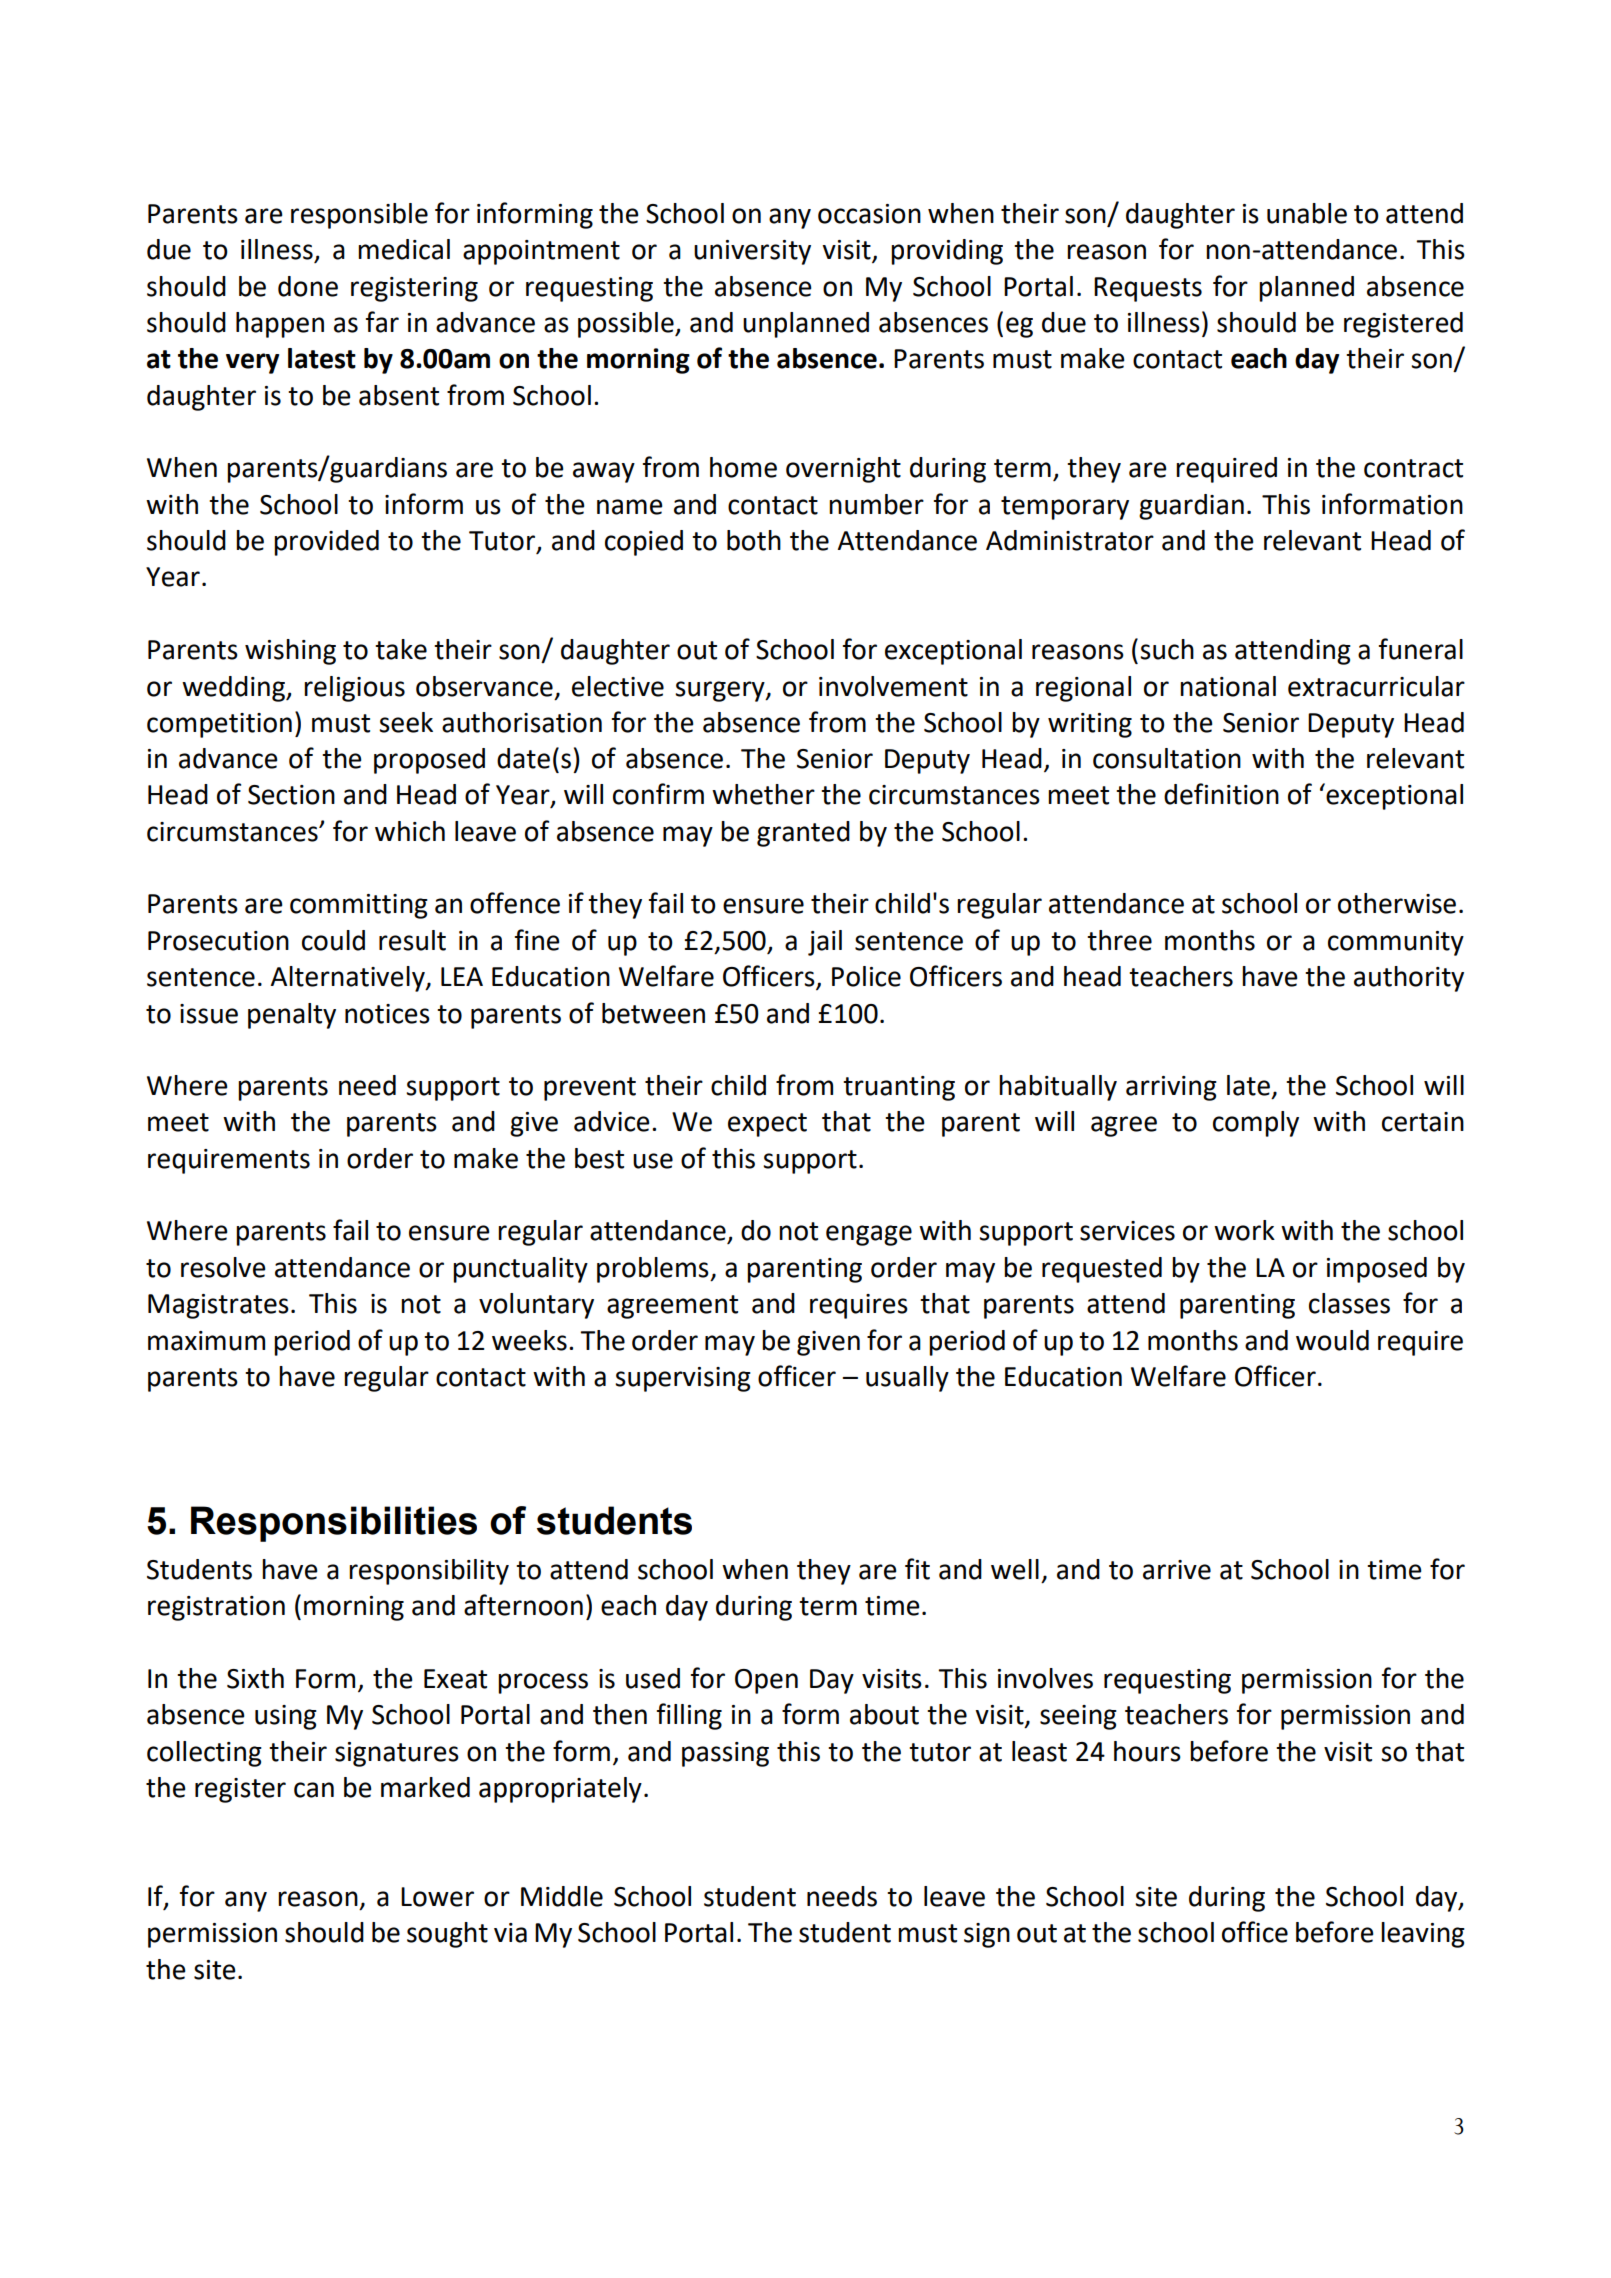 Image resolution: width=1611 pixels, height=2278 pixels. What do you see at coordinates (437, 1897) in the screenshot?
I see `Lower` at bounding box center [437, 1897].
